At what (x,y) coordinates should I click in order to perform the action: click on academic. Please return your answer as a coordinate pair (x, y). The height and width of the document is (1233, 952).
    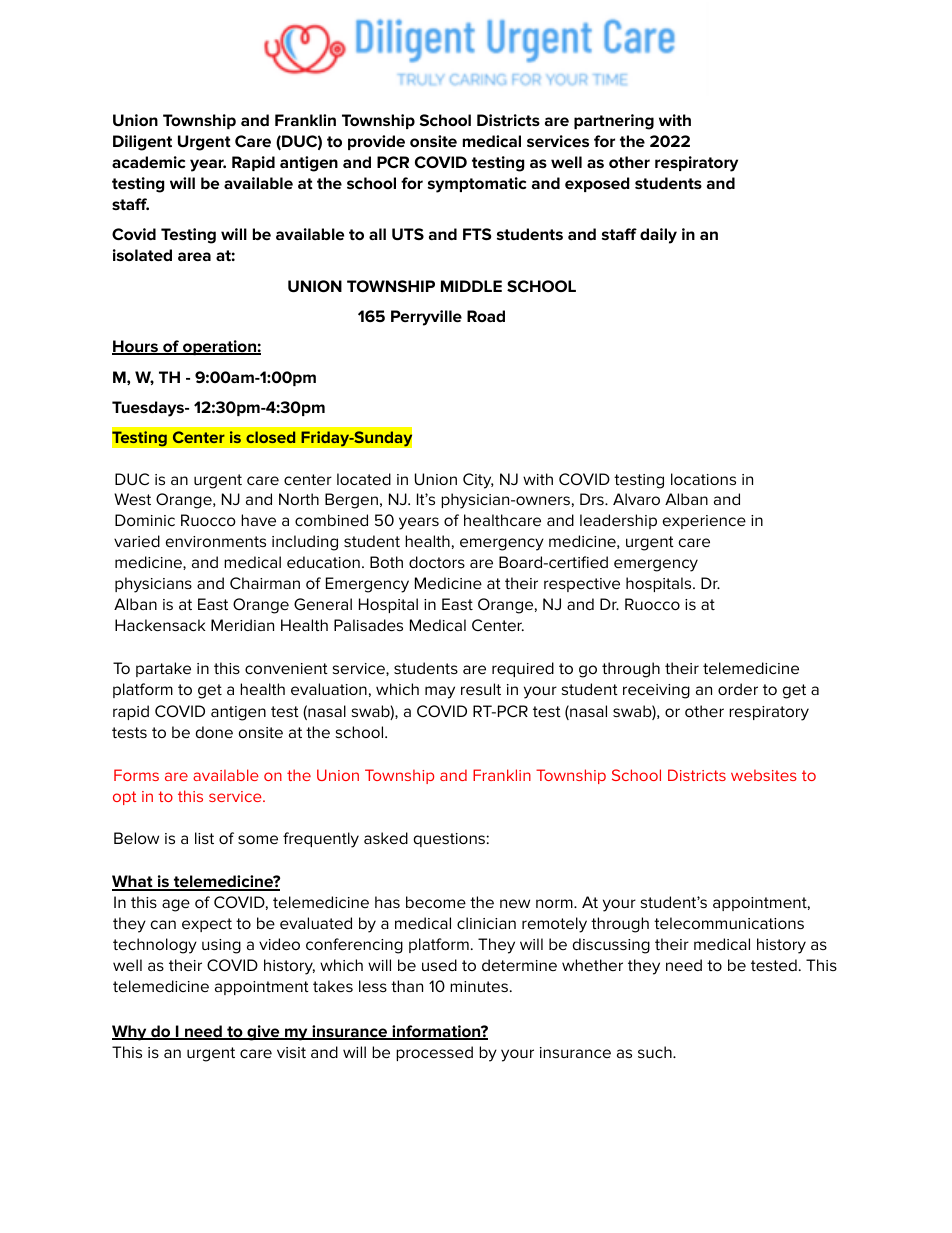
    Looking at the image, I should click on (148, 162).
